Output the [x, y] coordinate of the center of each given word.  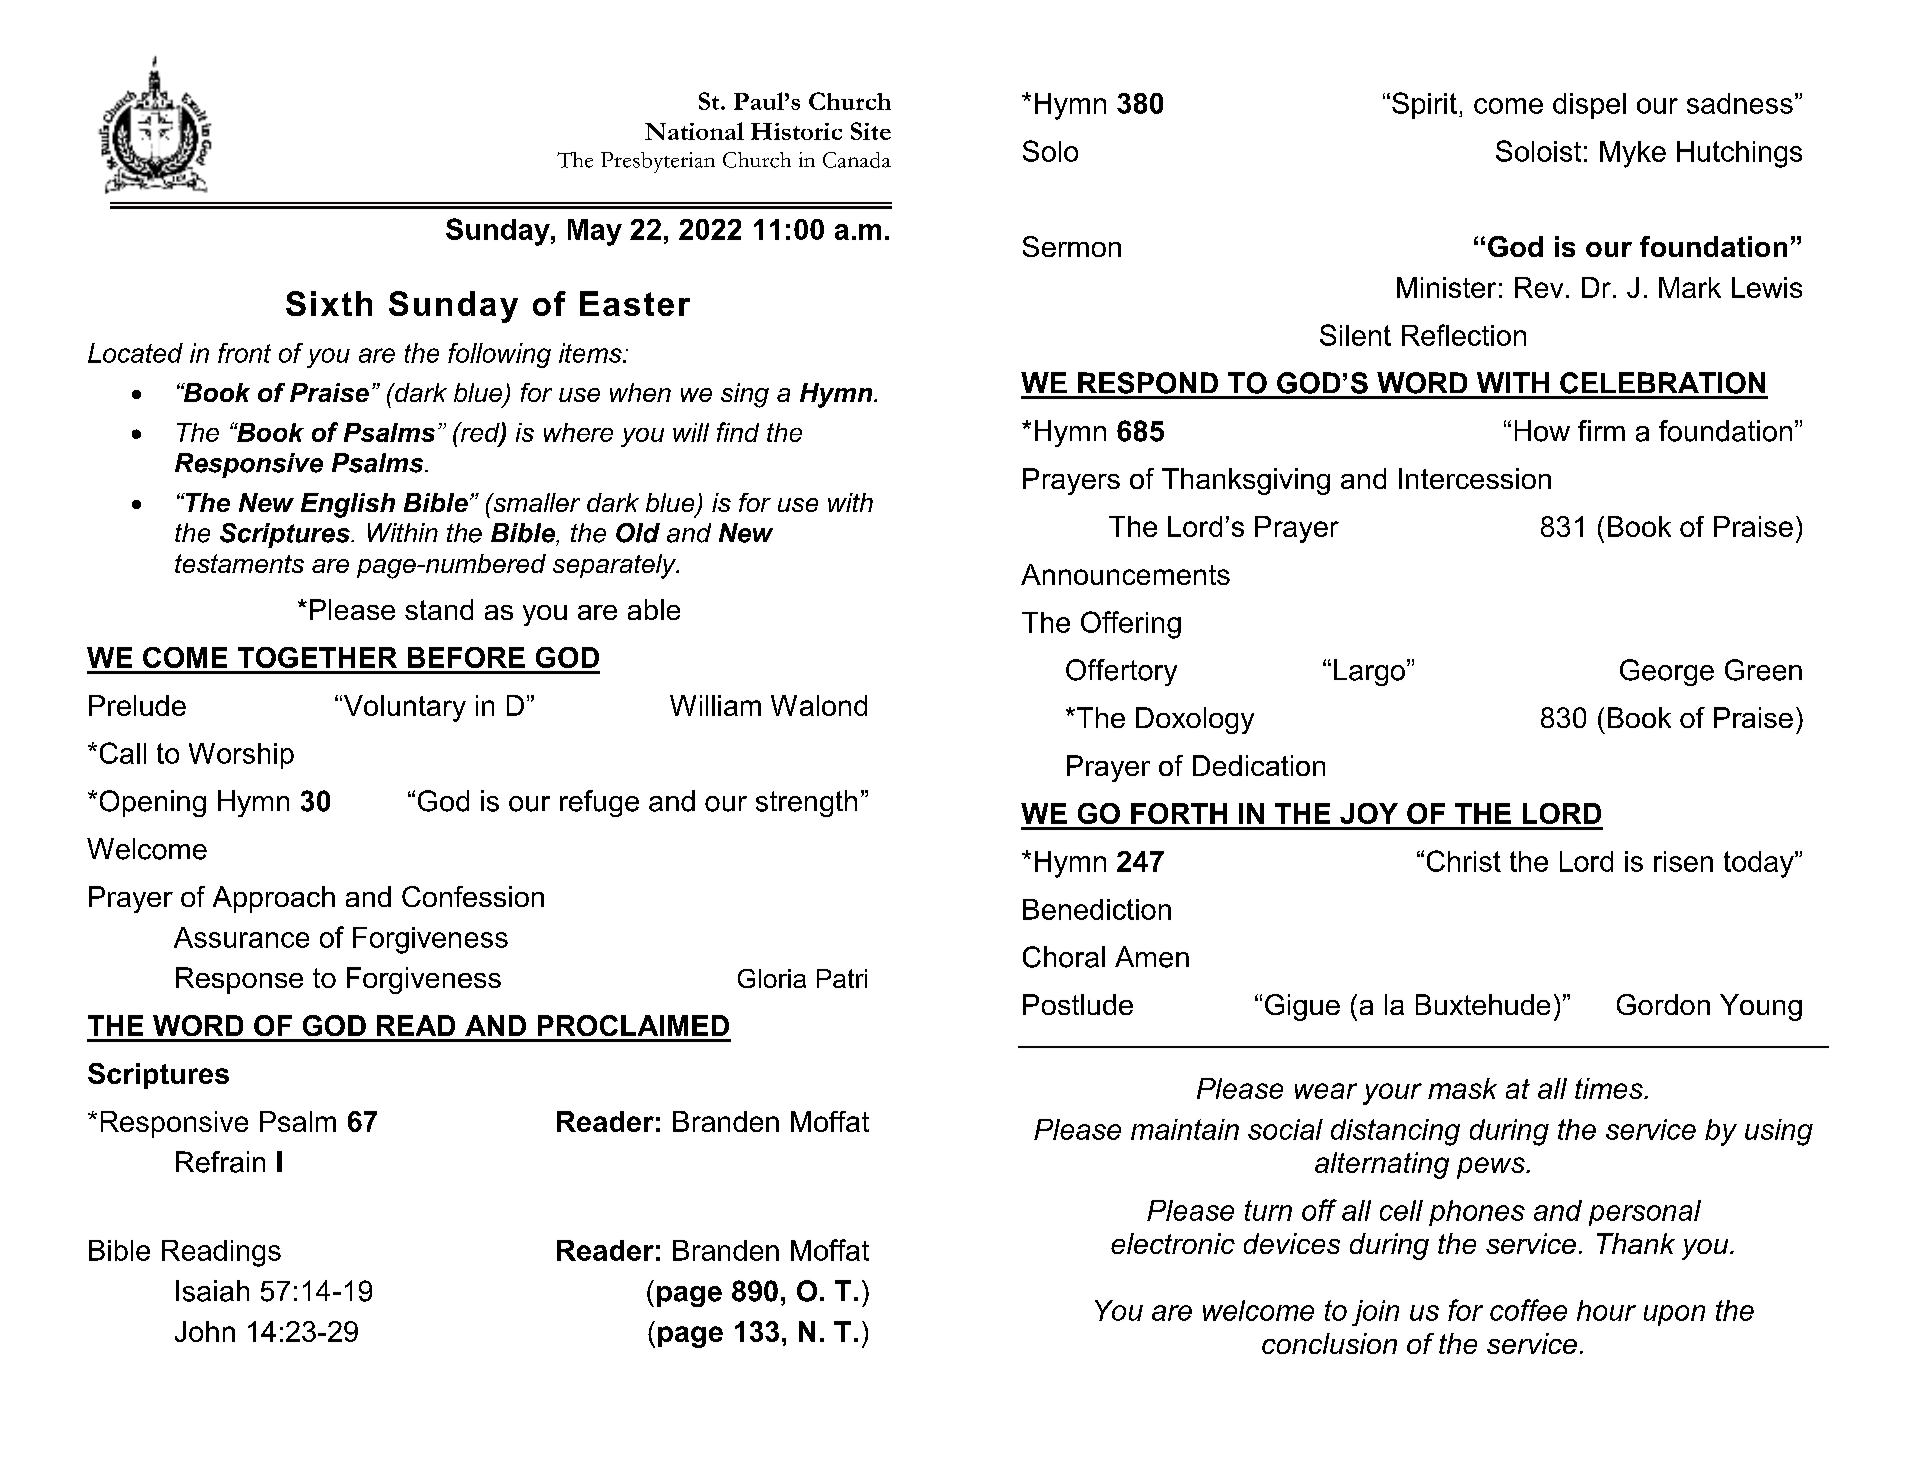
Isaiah [212, 1291]
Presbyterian [658, 162]
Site [871, 131]
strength [806, 803]
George [1667, 672]
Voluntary [403, 708]
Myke [1633, 154]
